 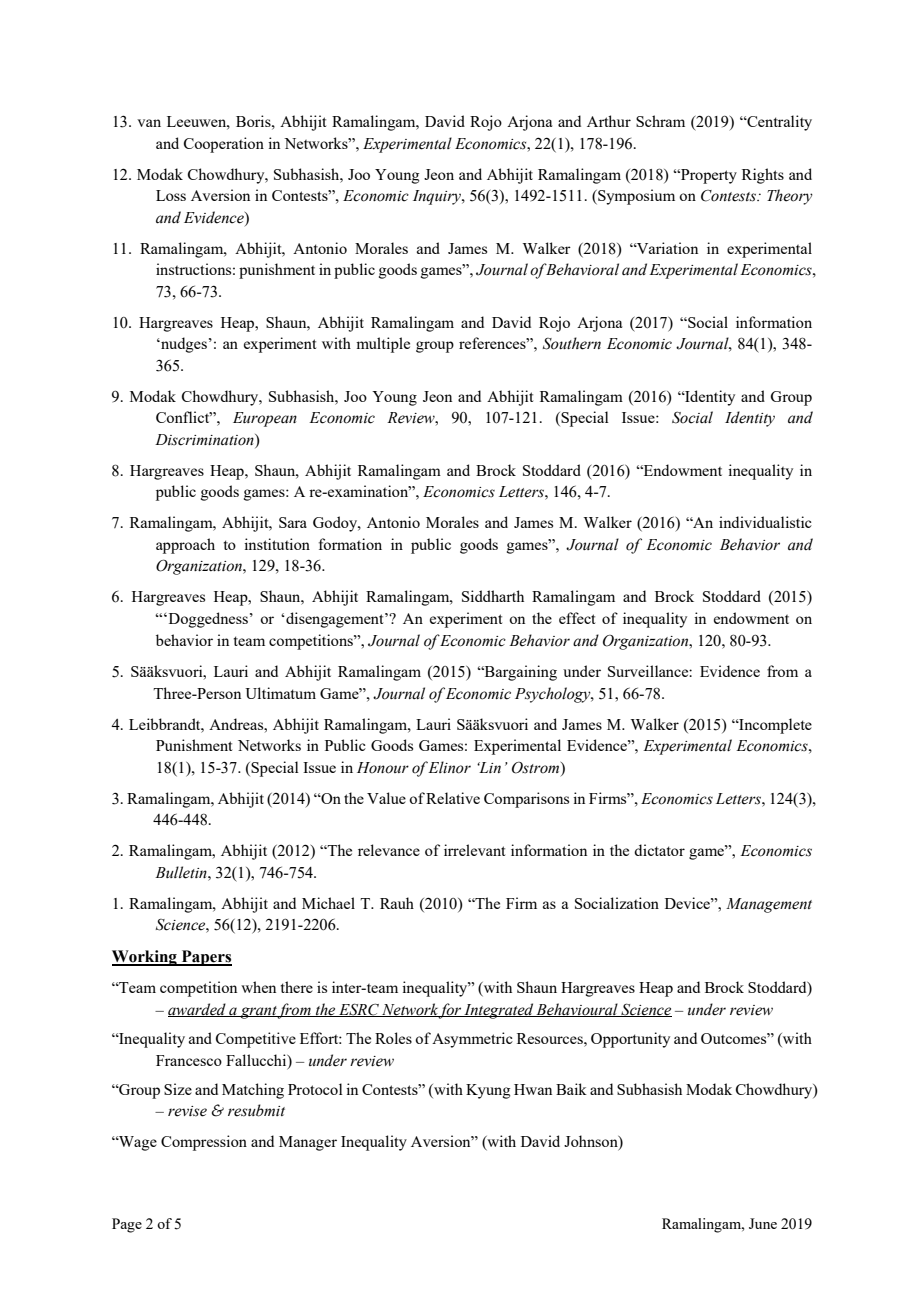 What do you see at coordinates (205, 958) in the screenshot?
I see `Papers` at bounding box center [205, 958].
